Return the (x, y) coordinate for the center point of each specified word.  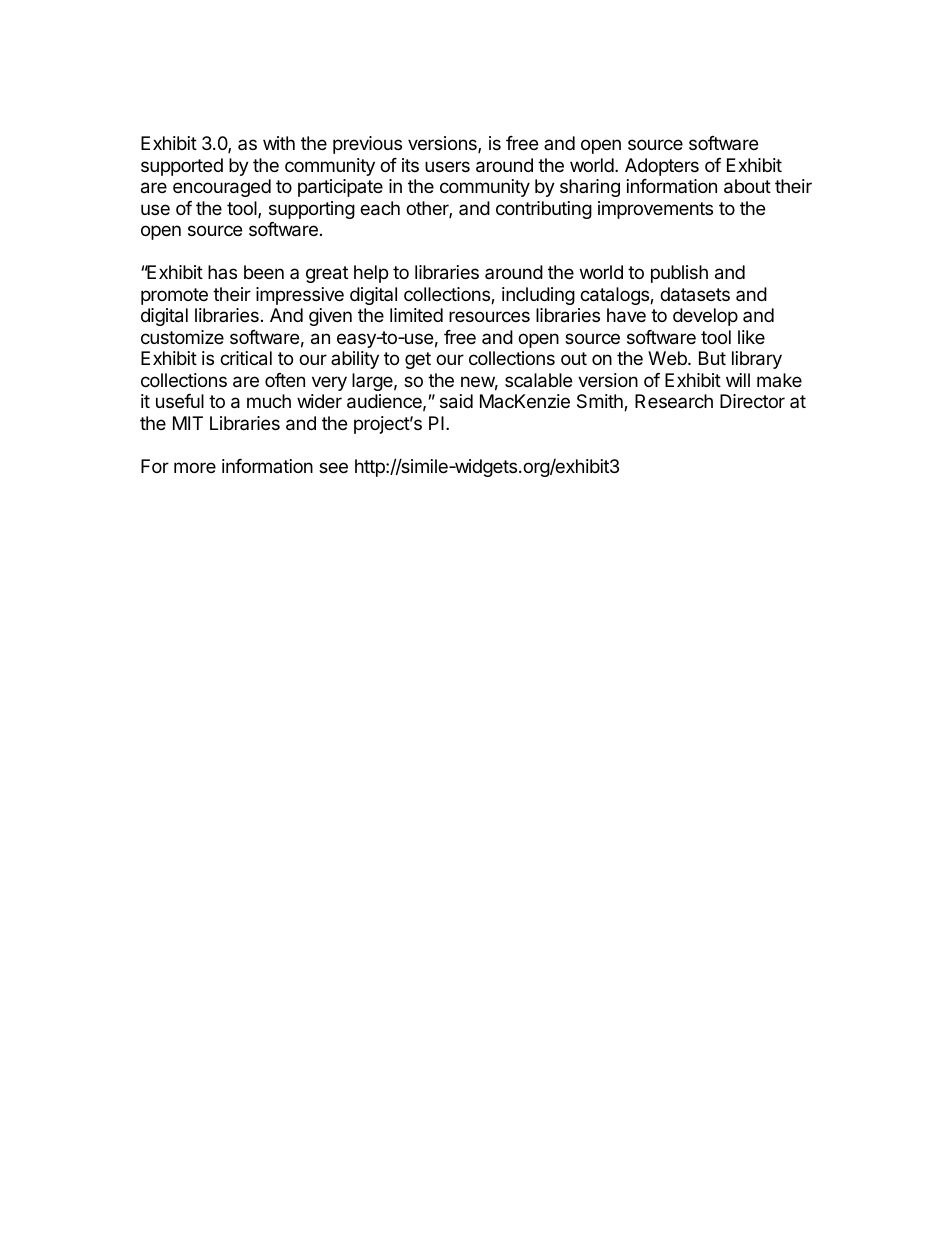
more (195, 467)
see (333, 467)
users (447, 166)
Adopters (662, 167)
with (279, 143)
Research (674, 401)
